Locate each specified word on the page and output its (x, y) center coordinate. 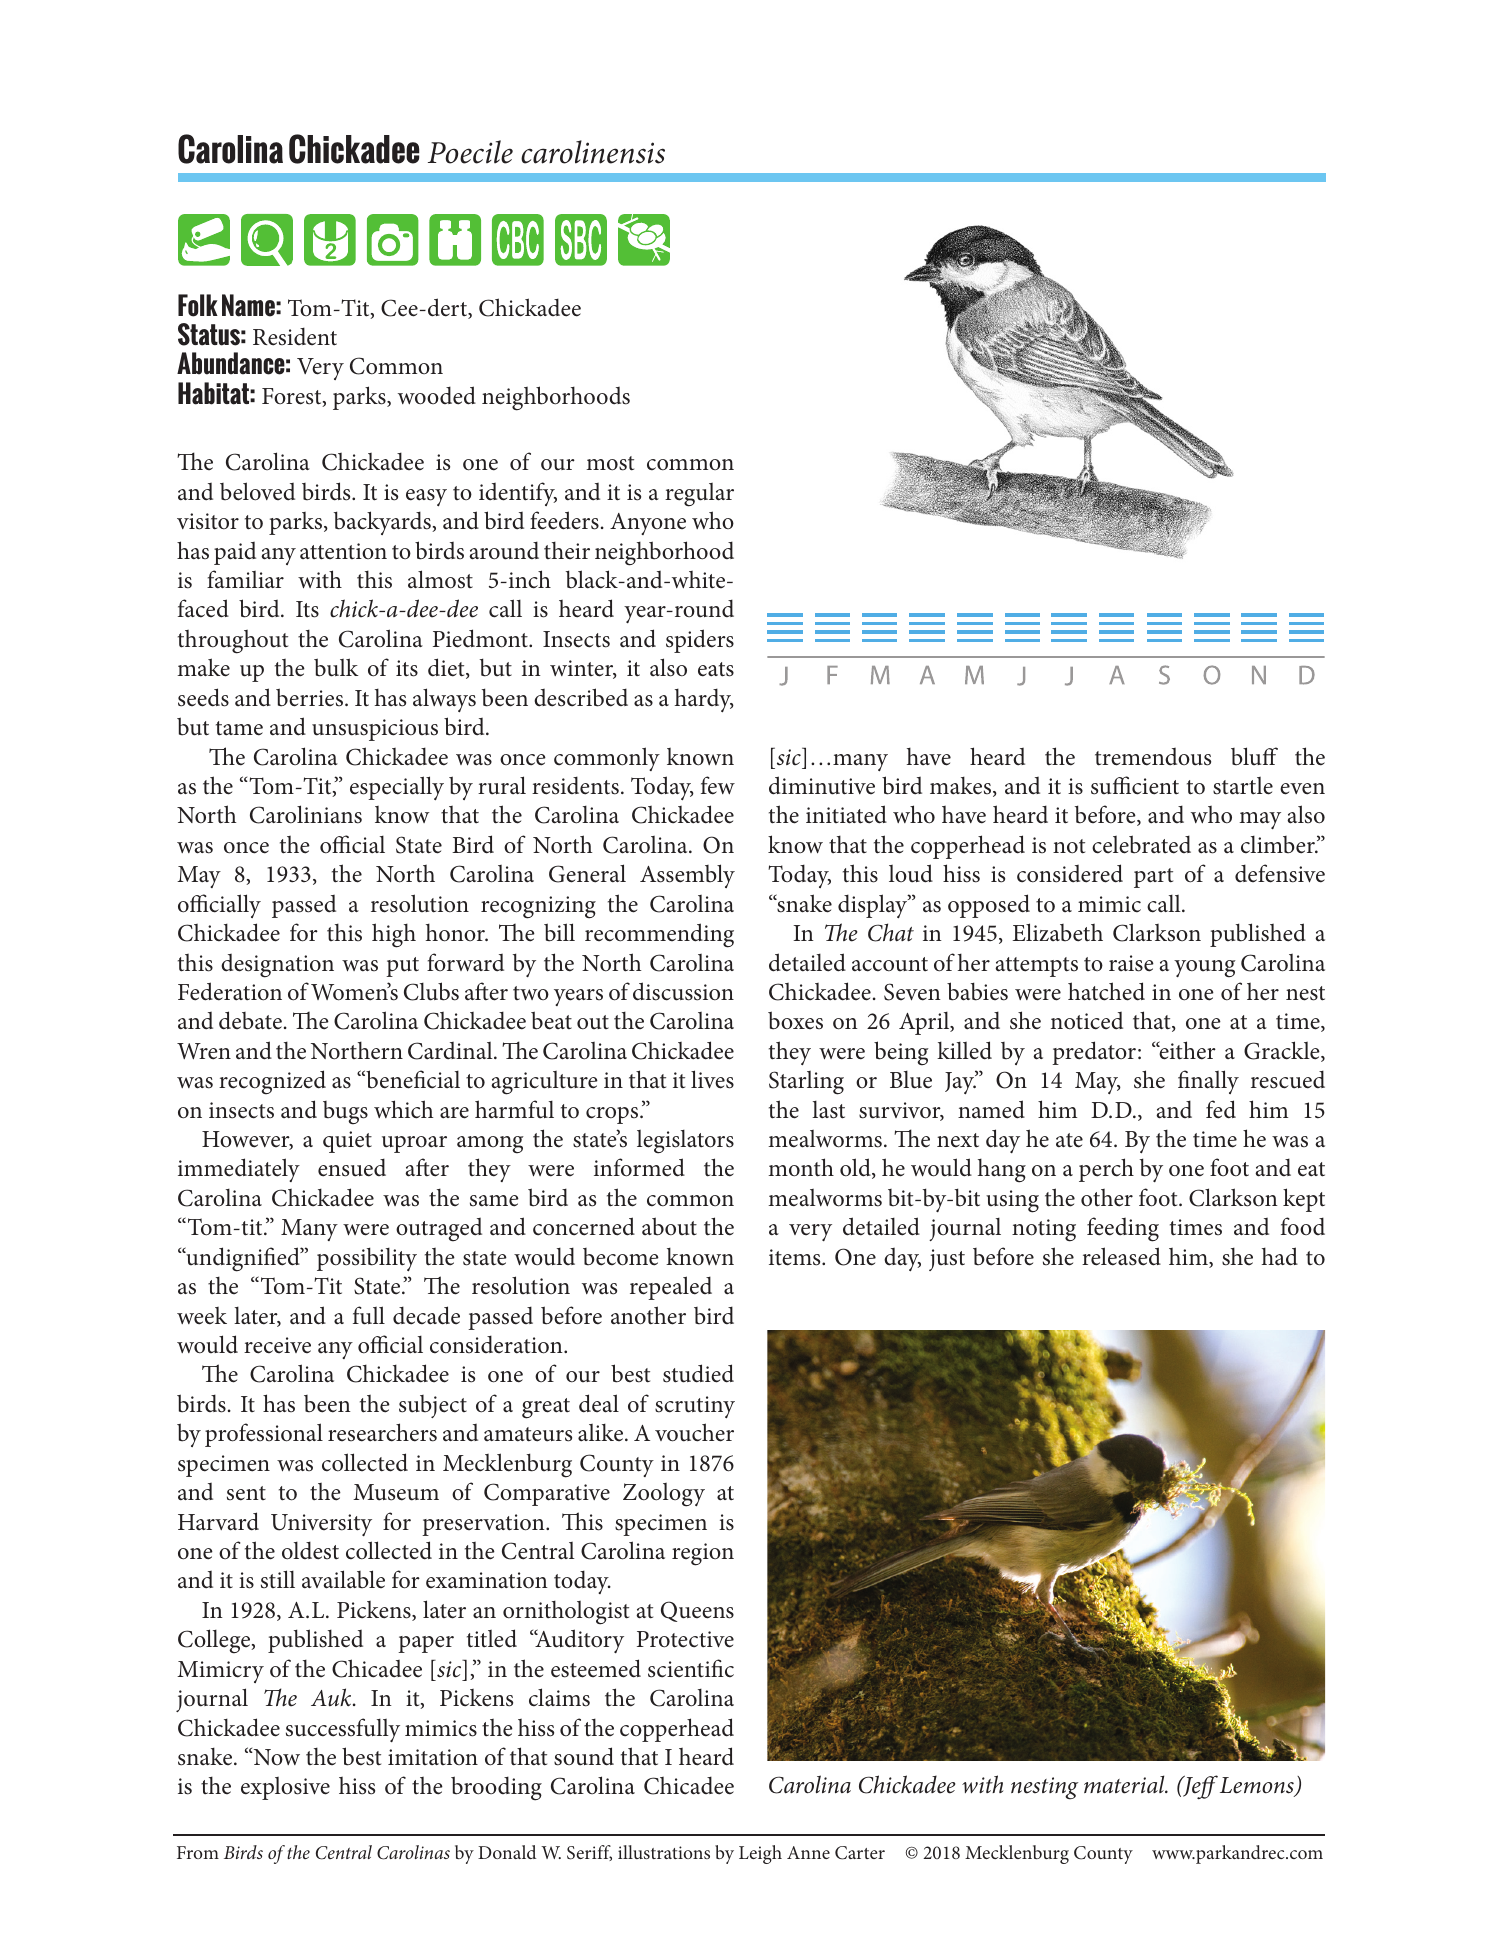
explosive (285, 1788)
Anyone (648, 524)
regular (699, 495)
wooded (437, 395)
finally (1208, 1082)
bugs (345, 1113)
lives (712, 1079)
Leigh (760, 1854)
